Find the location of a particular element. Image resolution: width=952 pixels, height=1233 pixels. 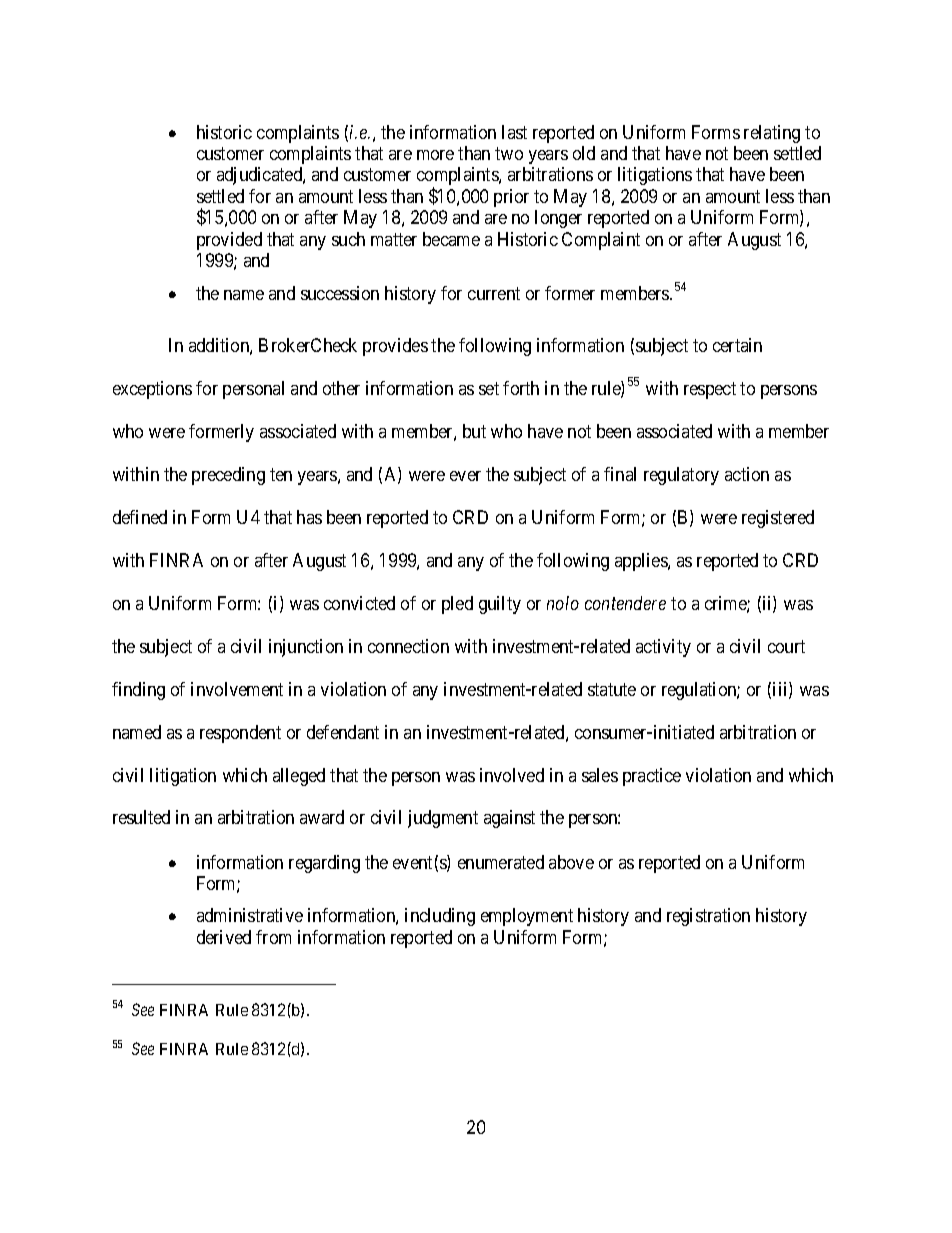

relating is located at coordinates (772, 134).
